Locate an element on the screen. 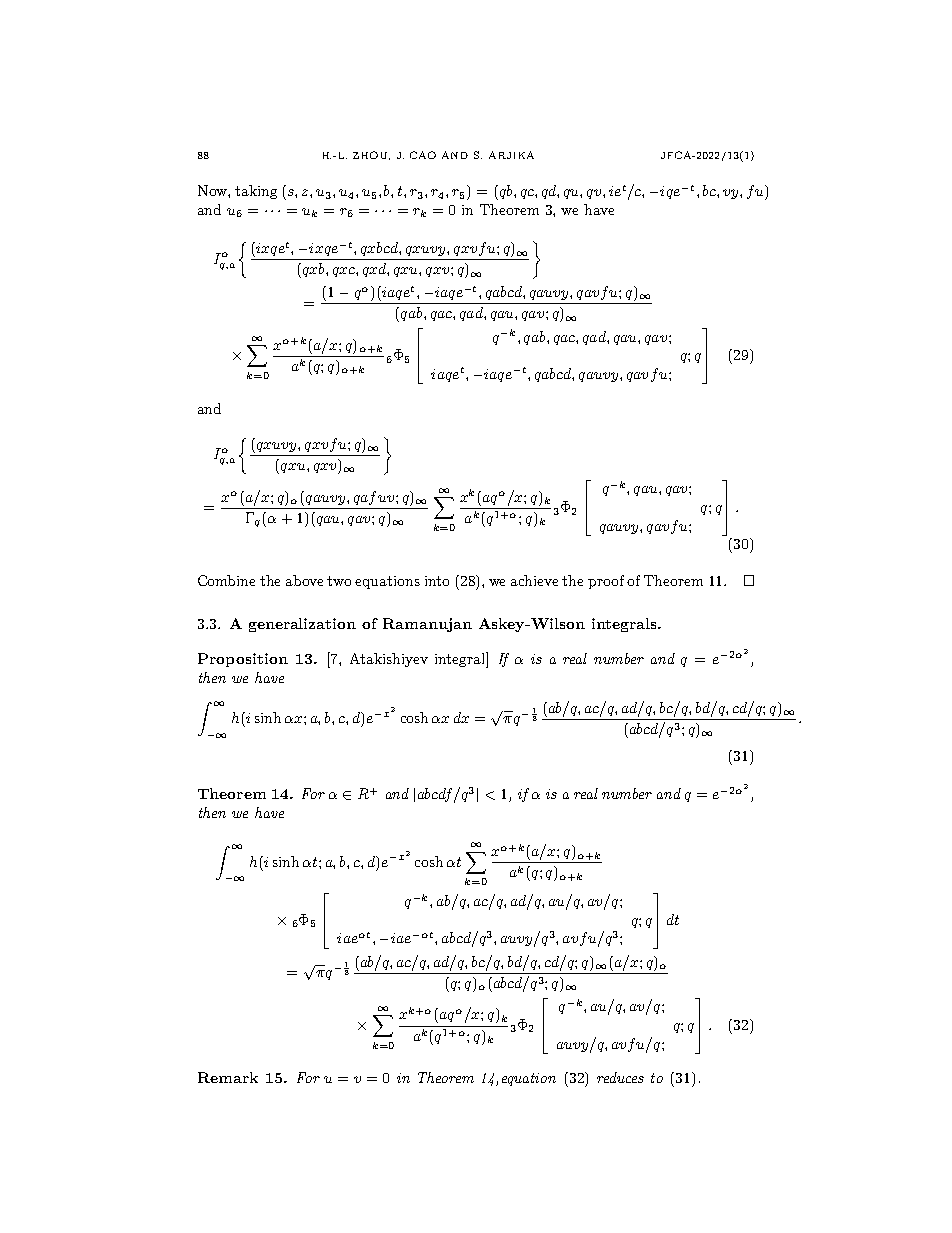 The height and width of the screenshot is (1233, 952). above is located at coordinates (304, 580).
